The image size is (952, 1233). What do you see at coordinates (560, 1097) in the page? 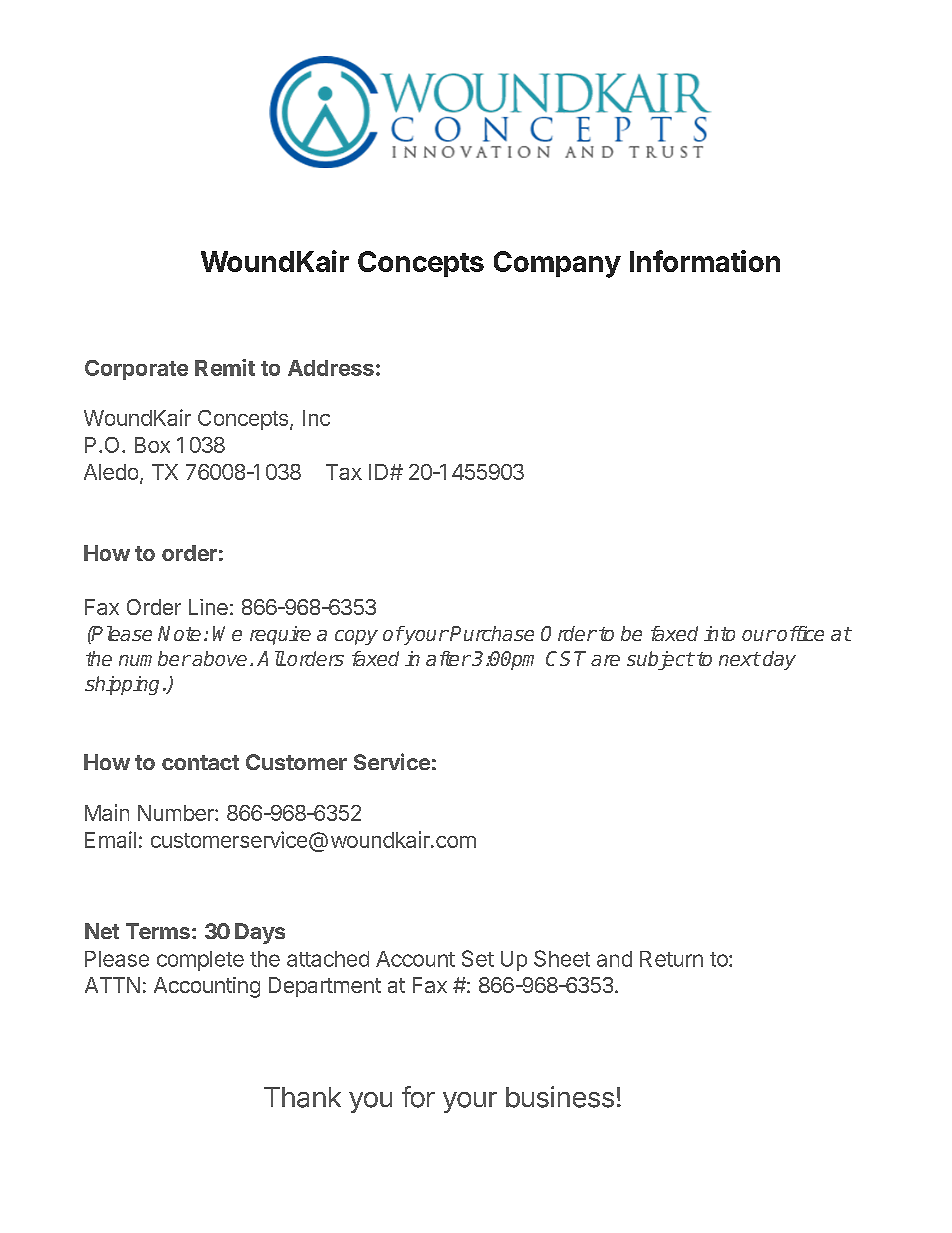
I see `business` at bounding box center [560, 1097].
